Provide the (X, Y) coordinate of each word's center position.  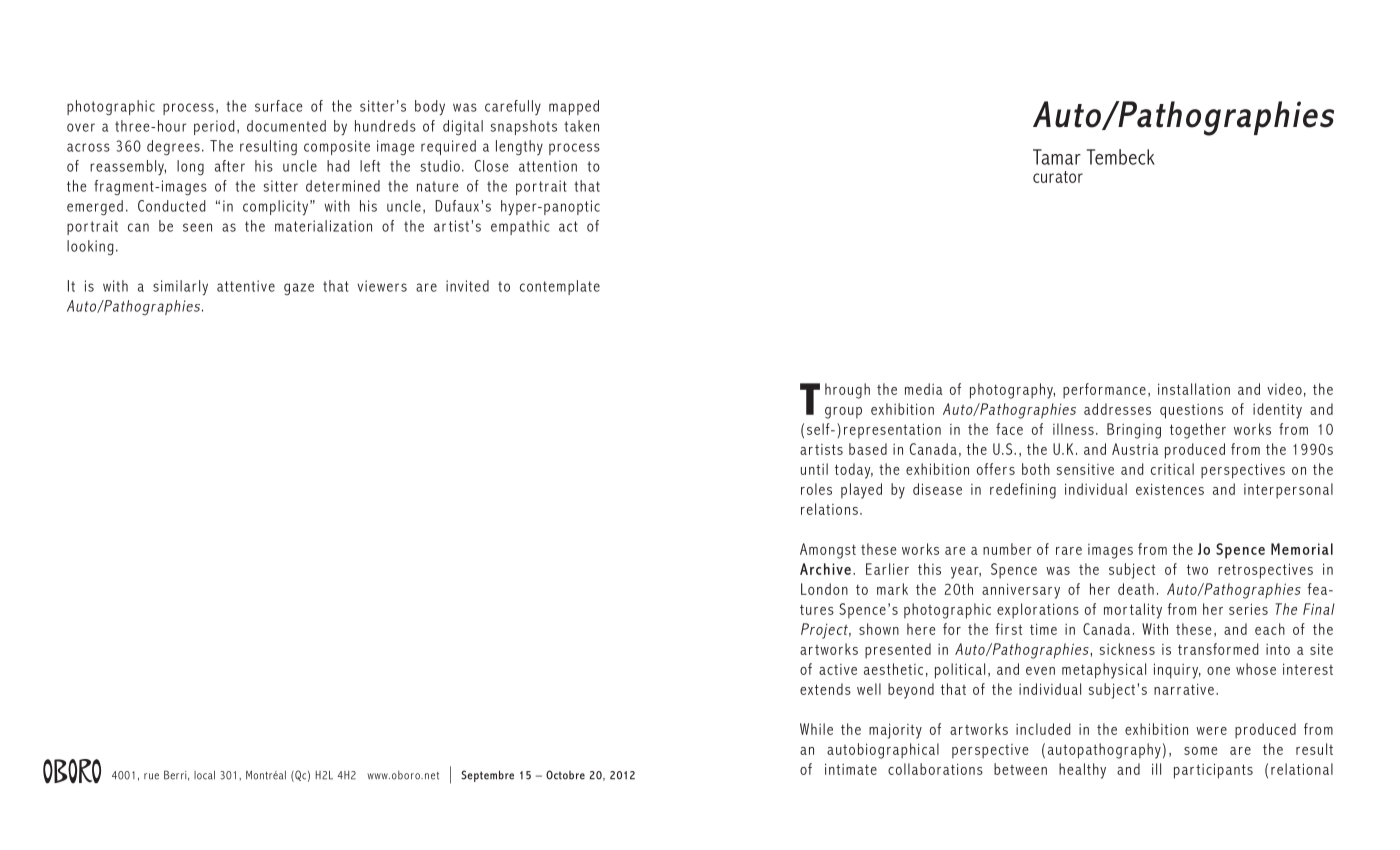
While (816, 729)
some (1200, 751)
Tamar (1057, 157)
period (214, 127)
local (204, 775)
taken (581, 126)
